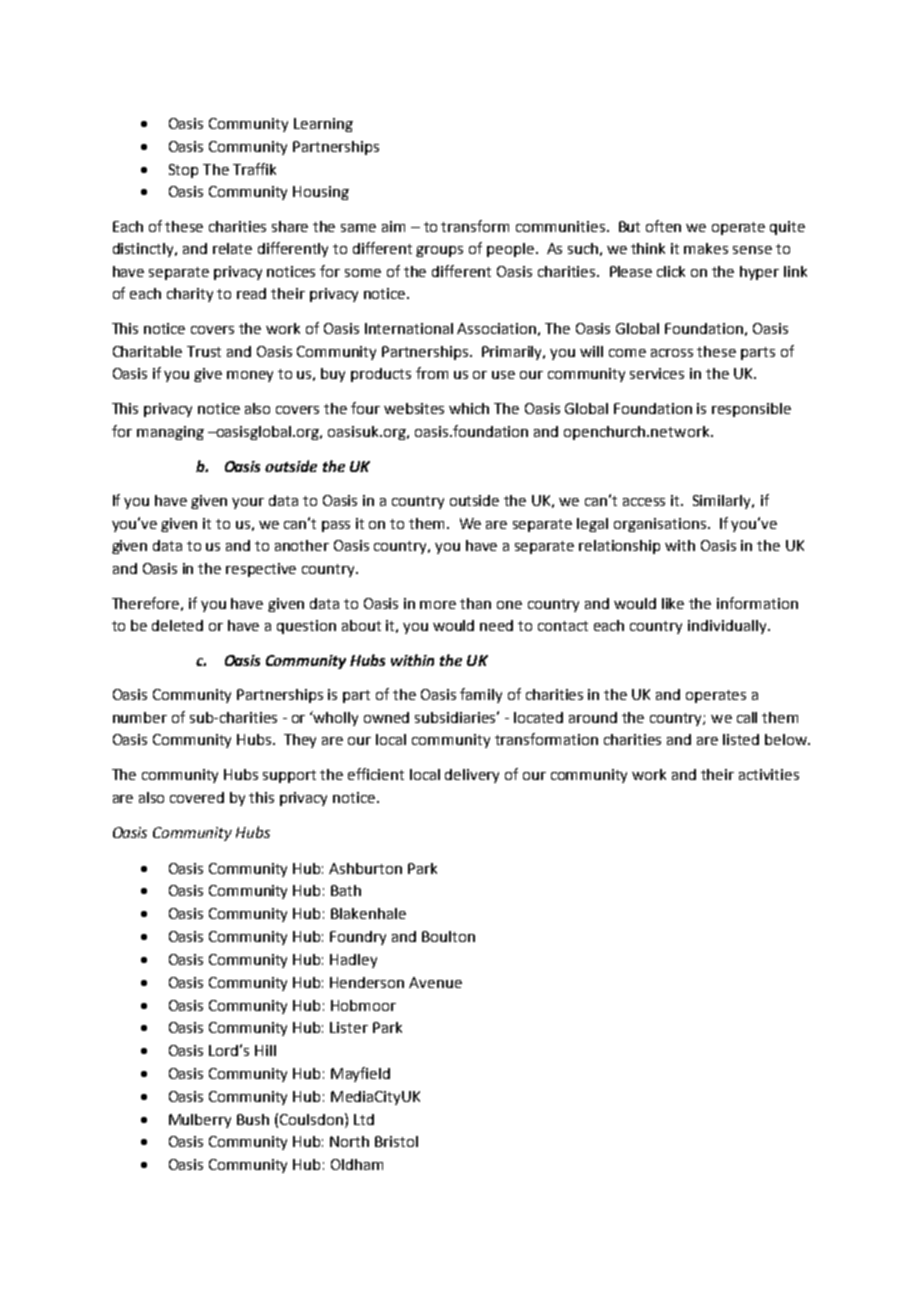 Image resolution: width=924 pixels, height=1308 pixels. What do you see at coordinates (177, 625) in the screenshot?
I see `deleted` at bounding box center [177, 625].
